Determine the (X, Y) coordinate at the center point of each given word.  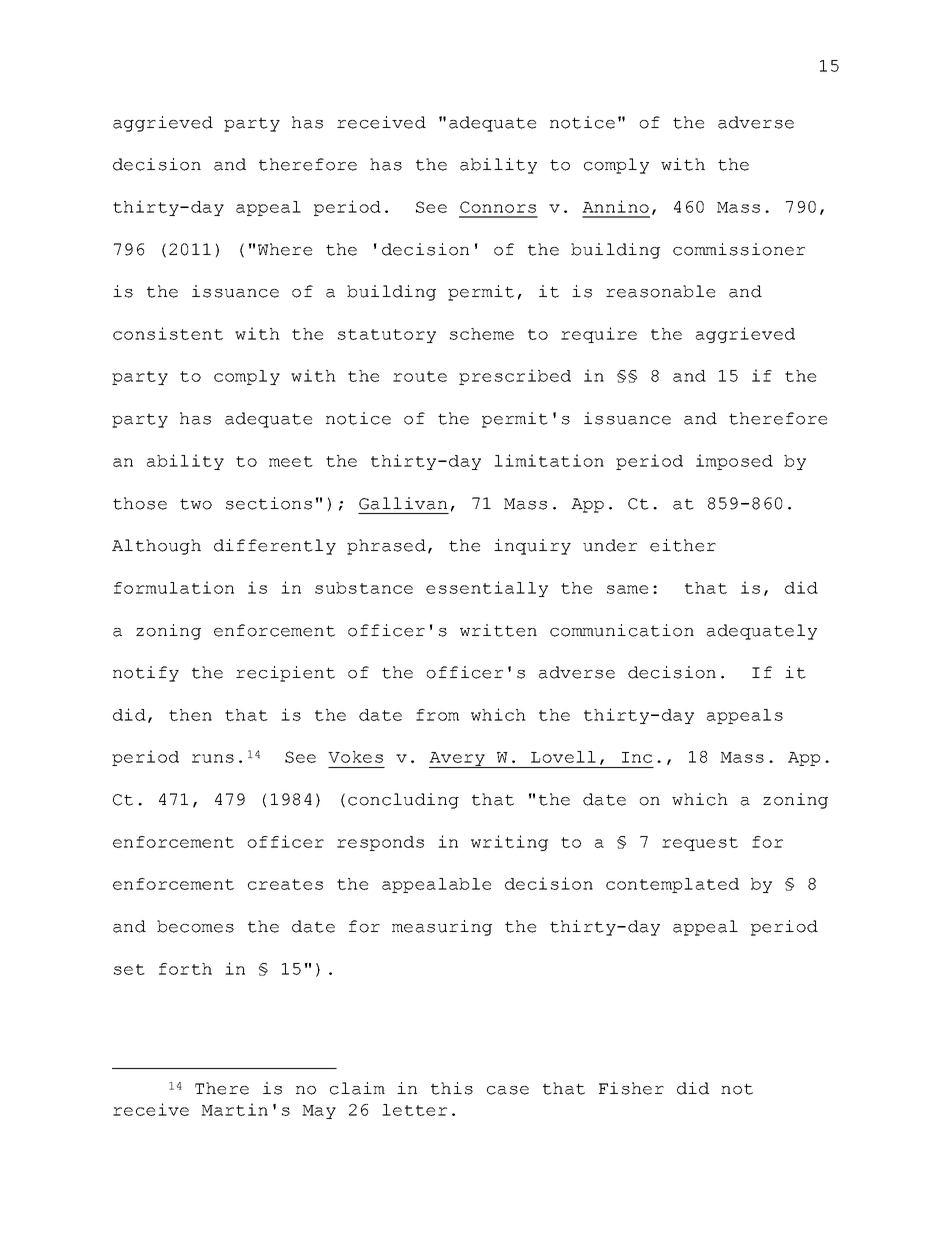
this (452, 1088)
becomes (195, 926)
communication (622, 630)
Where (285, 249)
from (437, 715)
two (196, 504)
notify (146, 674)
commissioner (739, 249)
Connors (498, 207)
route (420, 376)
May (319, 1112)
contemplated (672, 885)
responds (380, 843)
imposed (734, 462)
